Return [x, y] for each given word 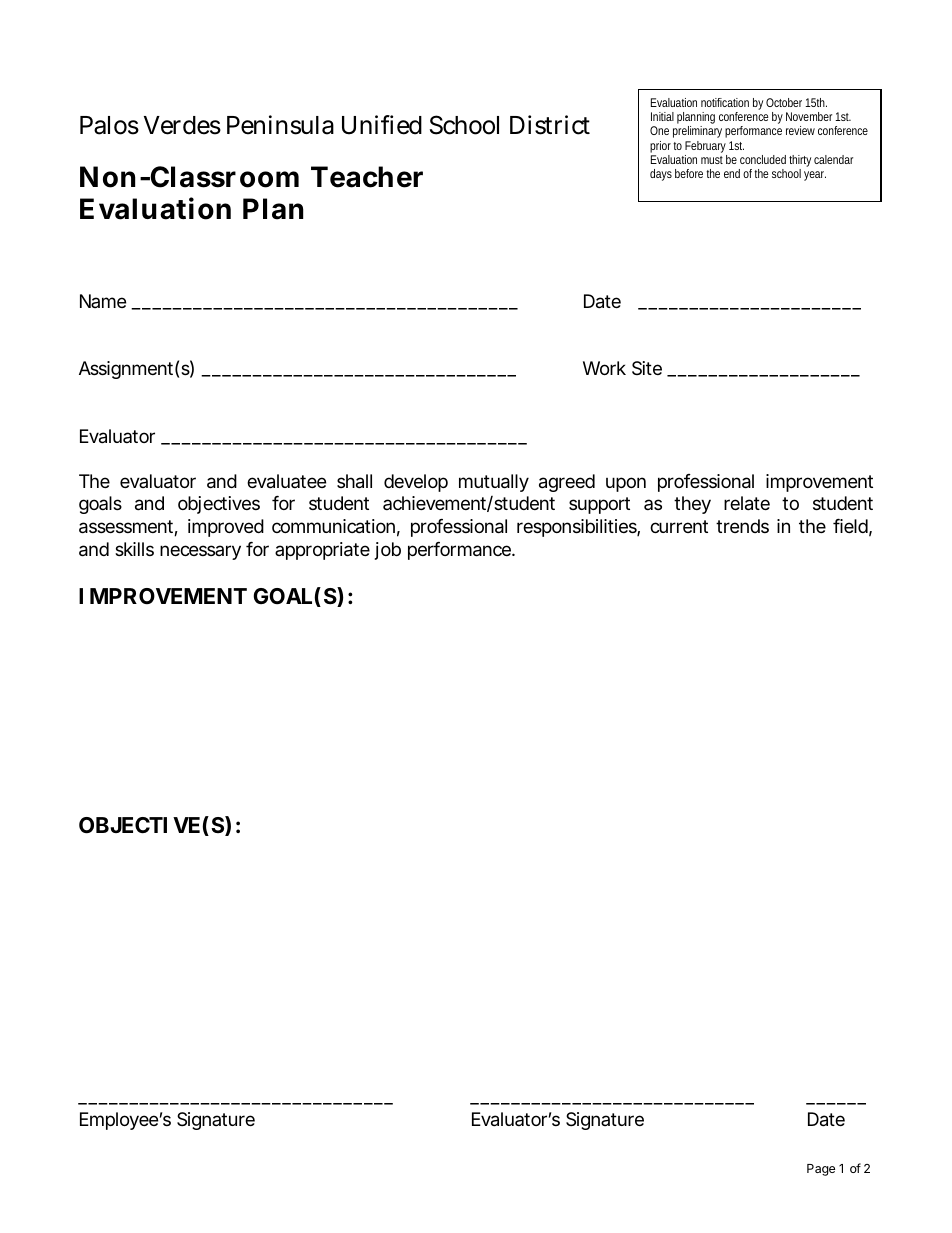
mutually [494, 483]
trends [742, 526]
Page [821, 1170]
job [388, 551]
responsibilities [578, 528]
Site [647, 368]
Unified [382, 125]
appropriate [322, 551]
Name [103, 301]
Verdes [182, 125]
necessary [200, 552]
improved [226, 528]
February [706, 148]
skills [134, 549]
